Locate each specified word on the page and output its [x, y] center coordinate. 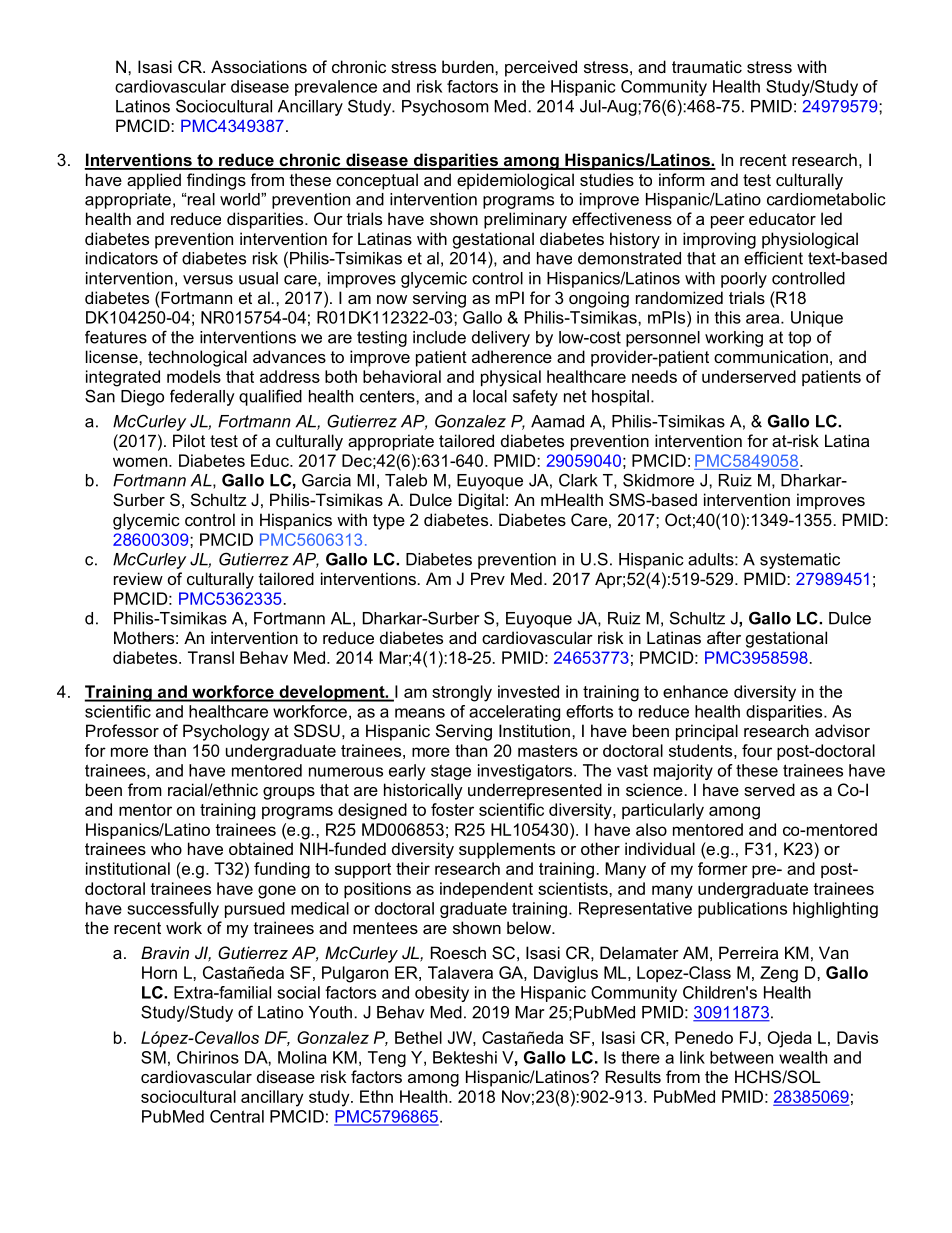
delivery [501, 339]
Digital [481, 501]
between [741, 1057]
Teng [387, 1059]
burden [469, 66]
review [138, 578]
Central [237, 1116]
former [723, 868]
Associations [259, 66]
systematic [800, 561]
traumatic [707, 66]
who [166, 848]
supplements [507, 850]
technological [197, 358]
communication [771, 356]
